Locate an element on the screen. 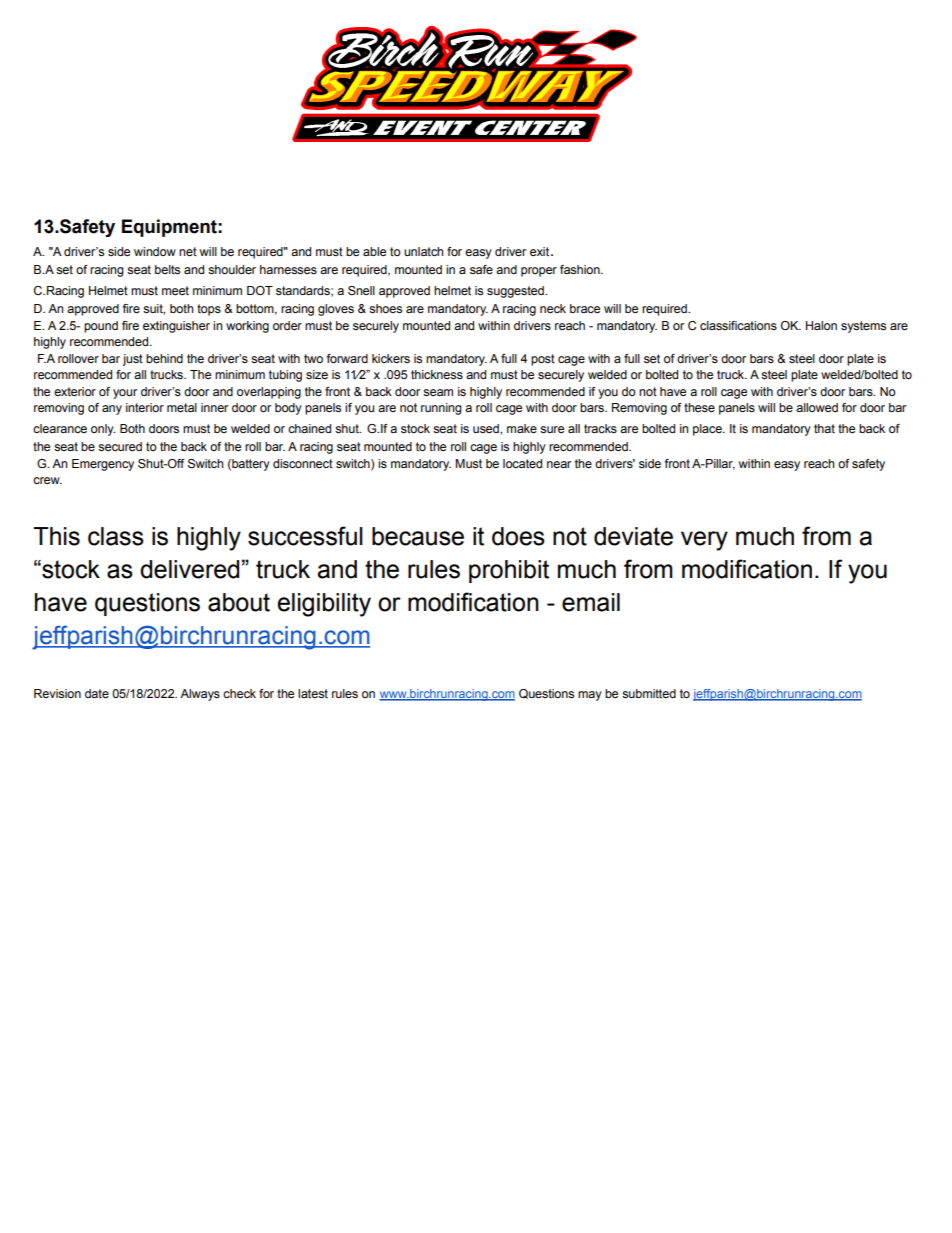 This screenshot has height=1233, width=952. date is located at coordinates (97, 693).
